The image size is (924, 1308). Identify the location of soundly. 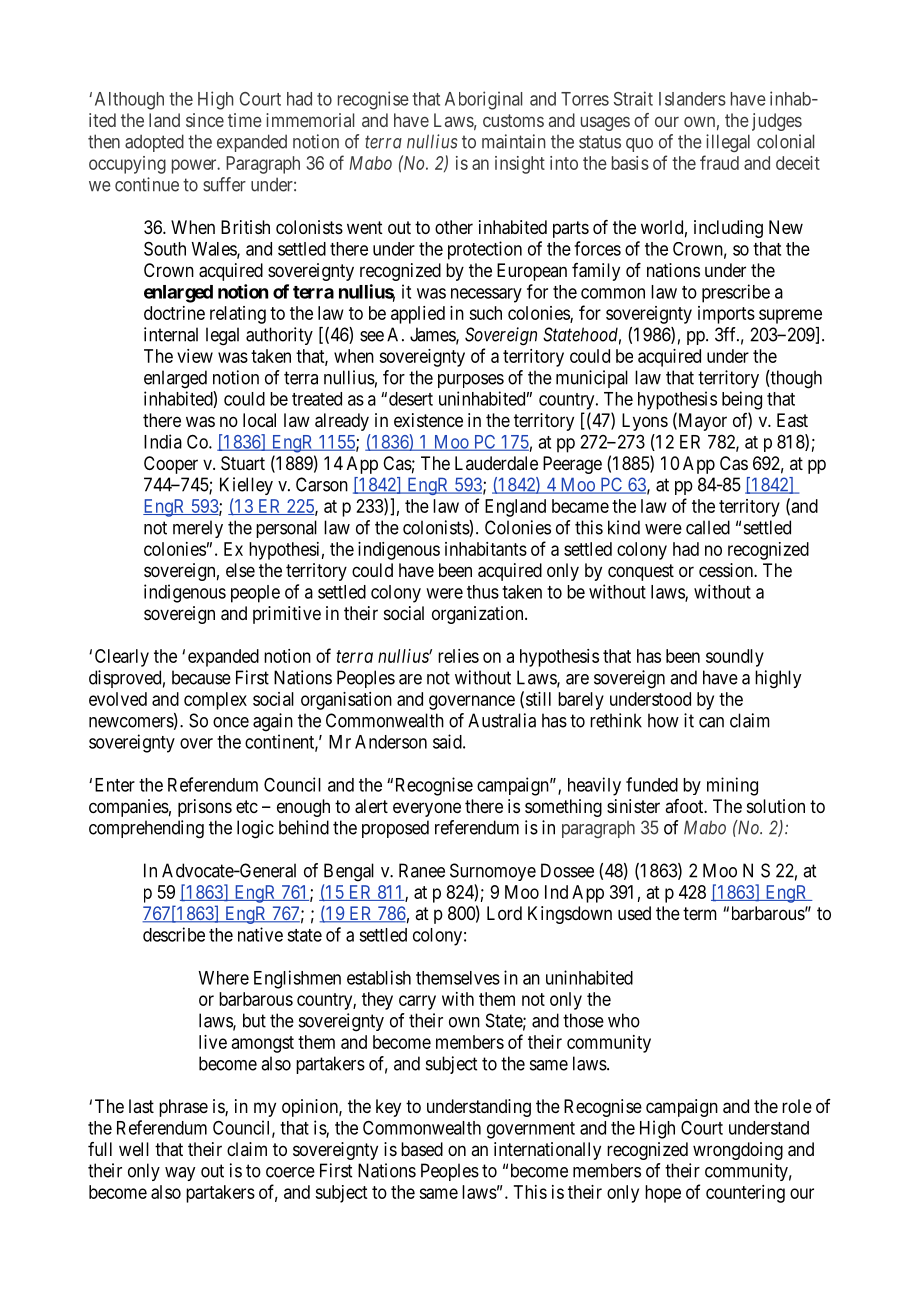
(735, 658).
